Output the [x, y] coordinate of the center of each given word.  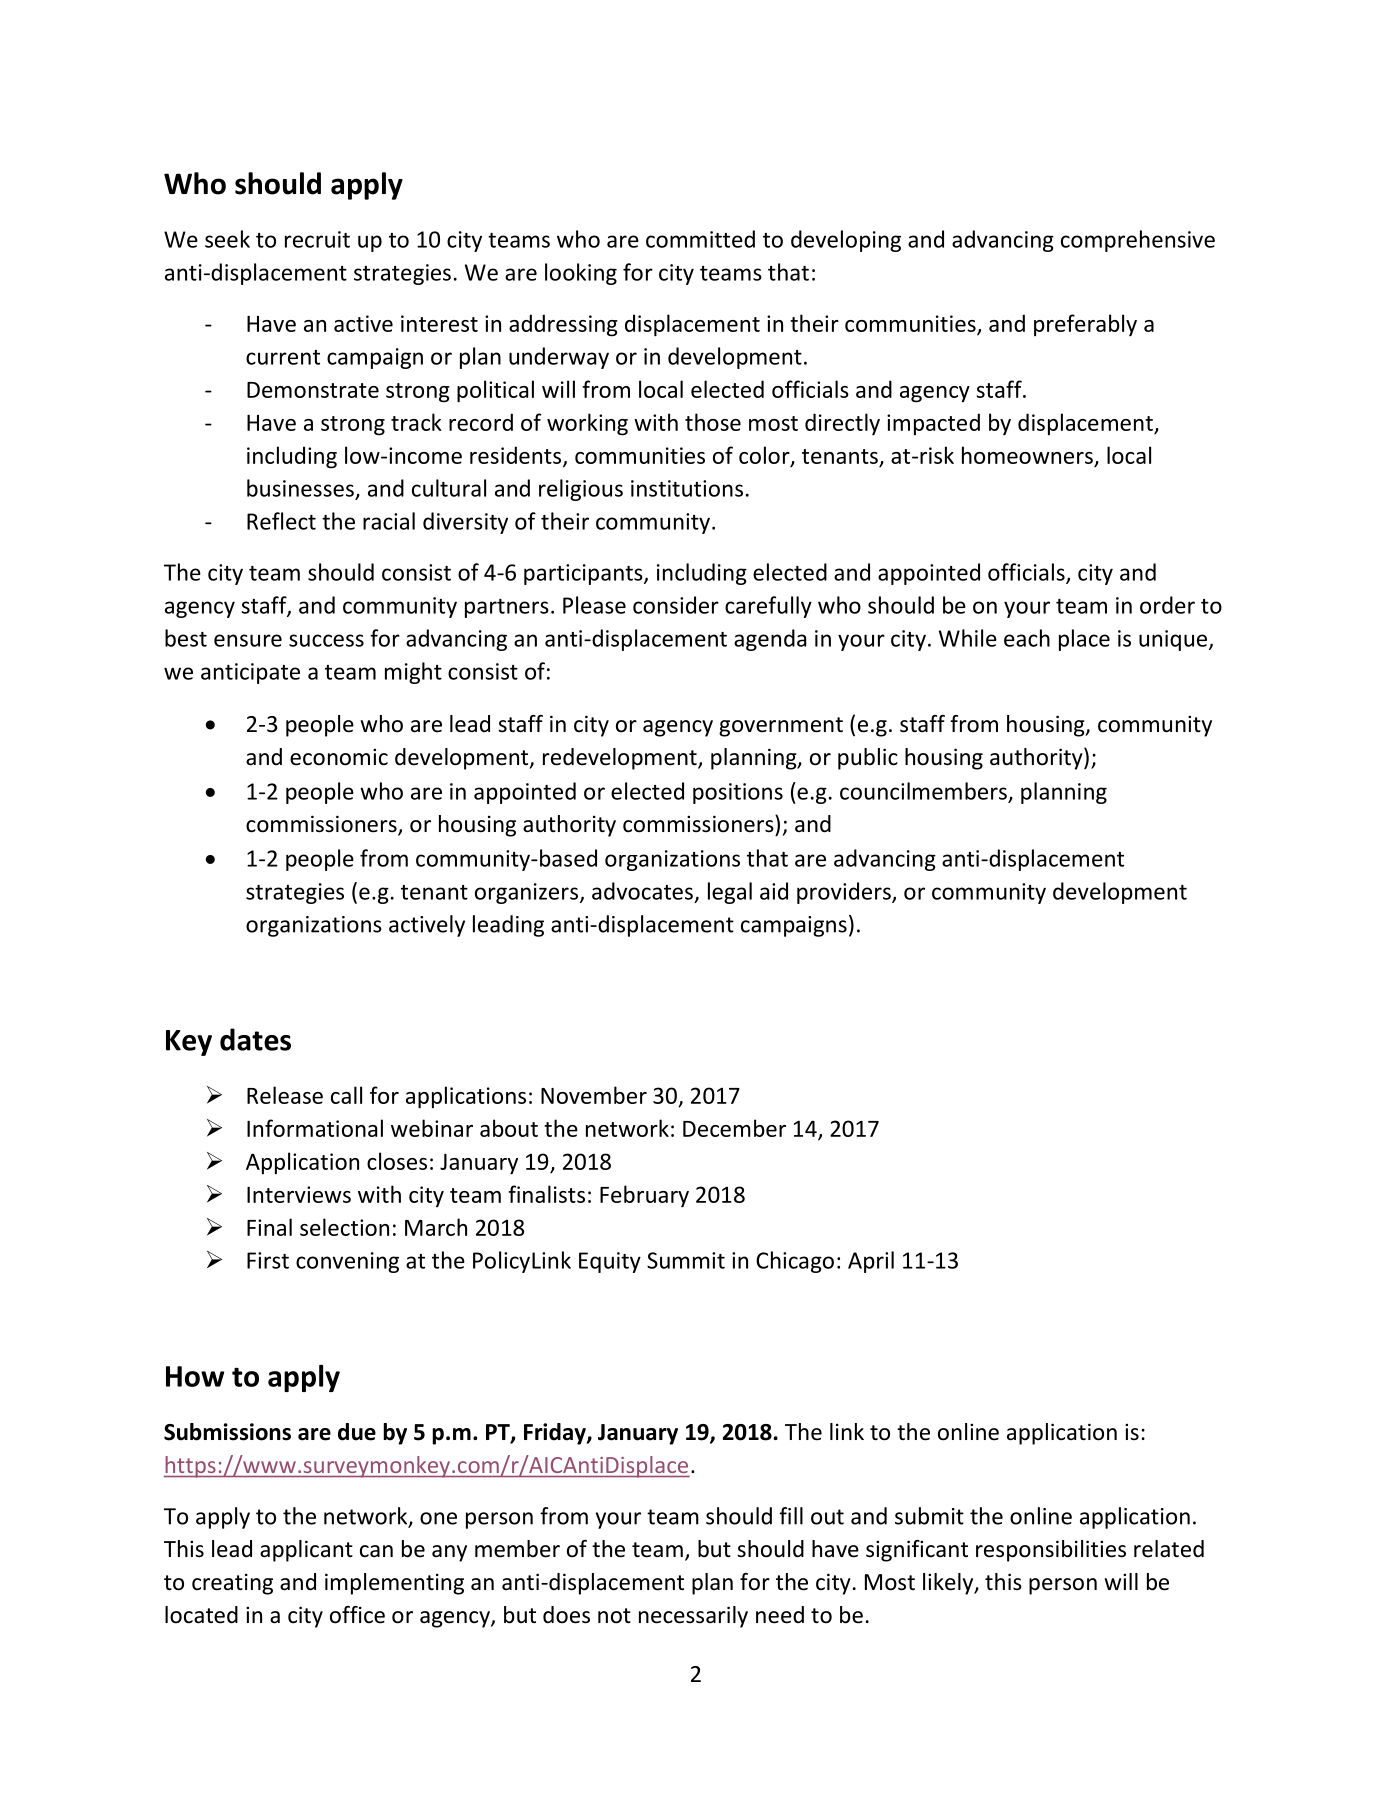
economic [339, 757]
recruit [317, 239]
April [871, 1262]
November [594, 1095]
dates [255, 1039]
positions [738, 793]
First [268, 1260]
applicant [306, 1551]
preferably [1085, 325]
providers [845, 893]
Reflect [281, 521]
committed [700, 239]
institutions [687, 488]
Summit [686, 1260]
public [868, 759]
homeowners [1027, 455]
